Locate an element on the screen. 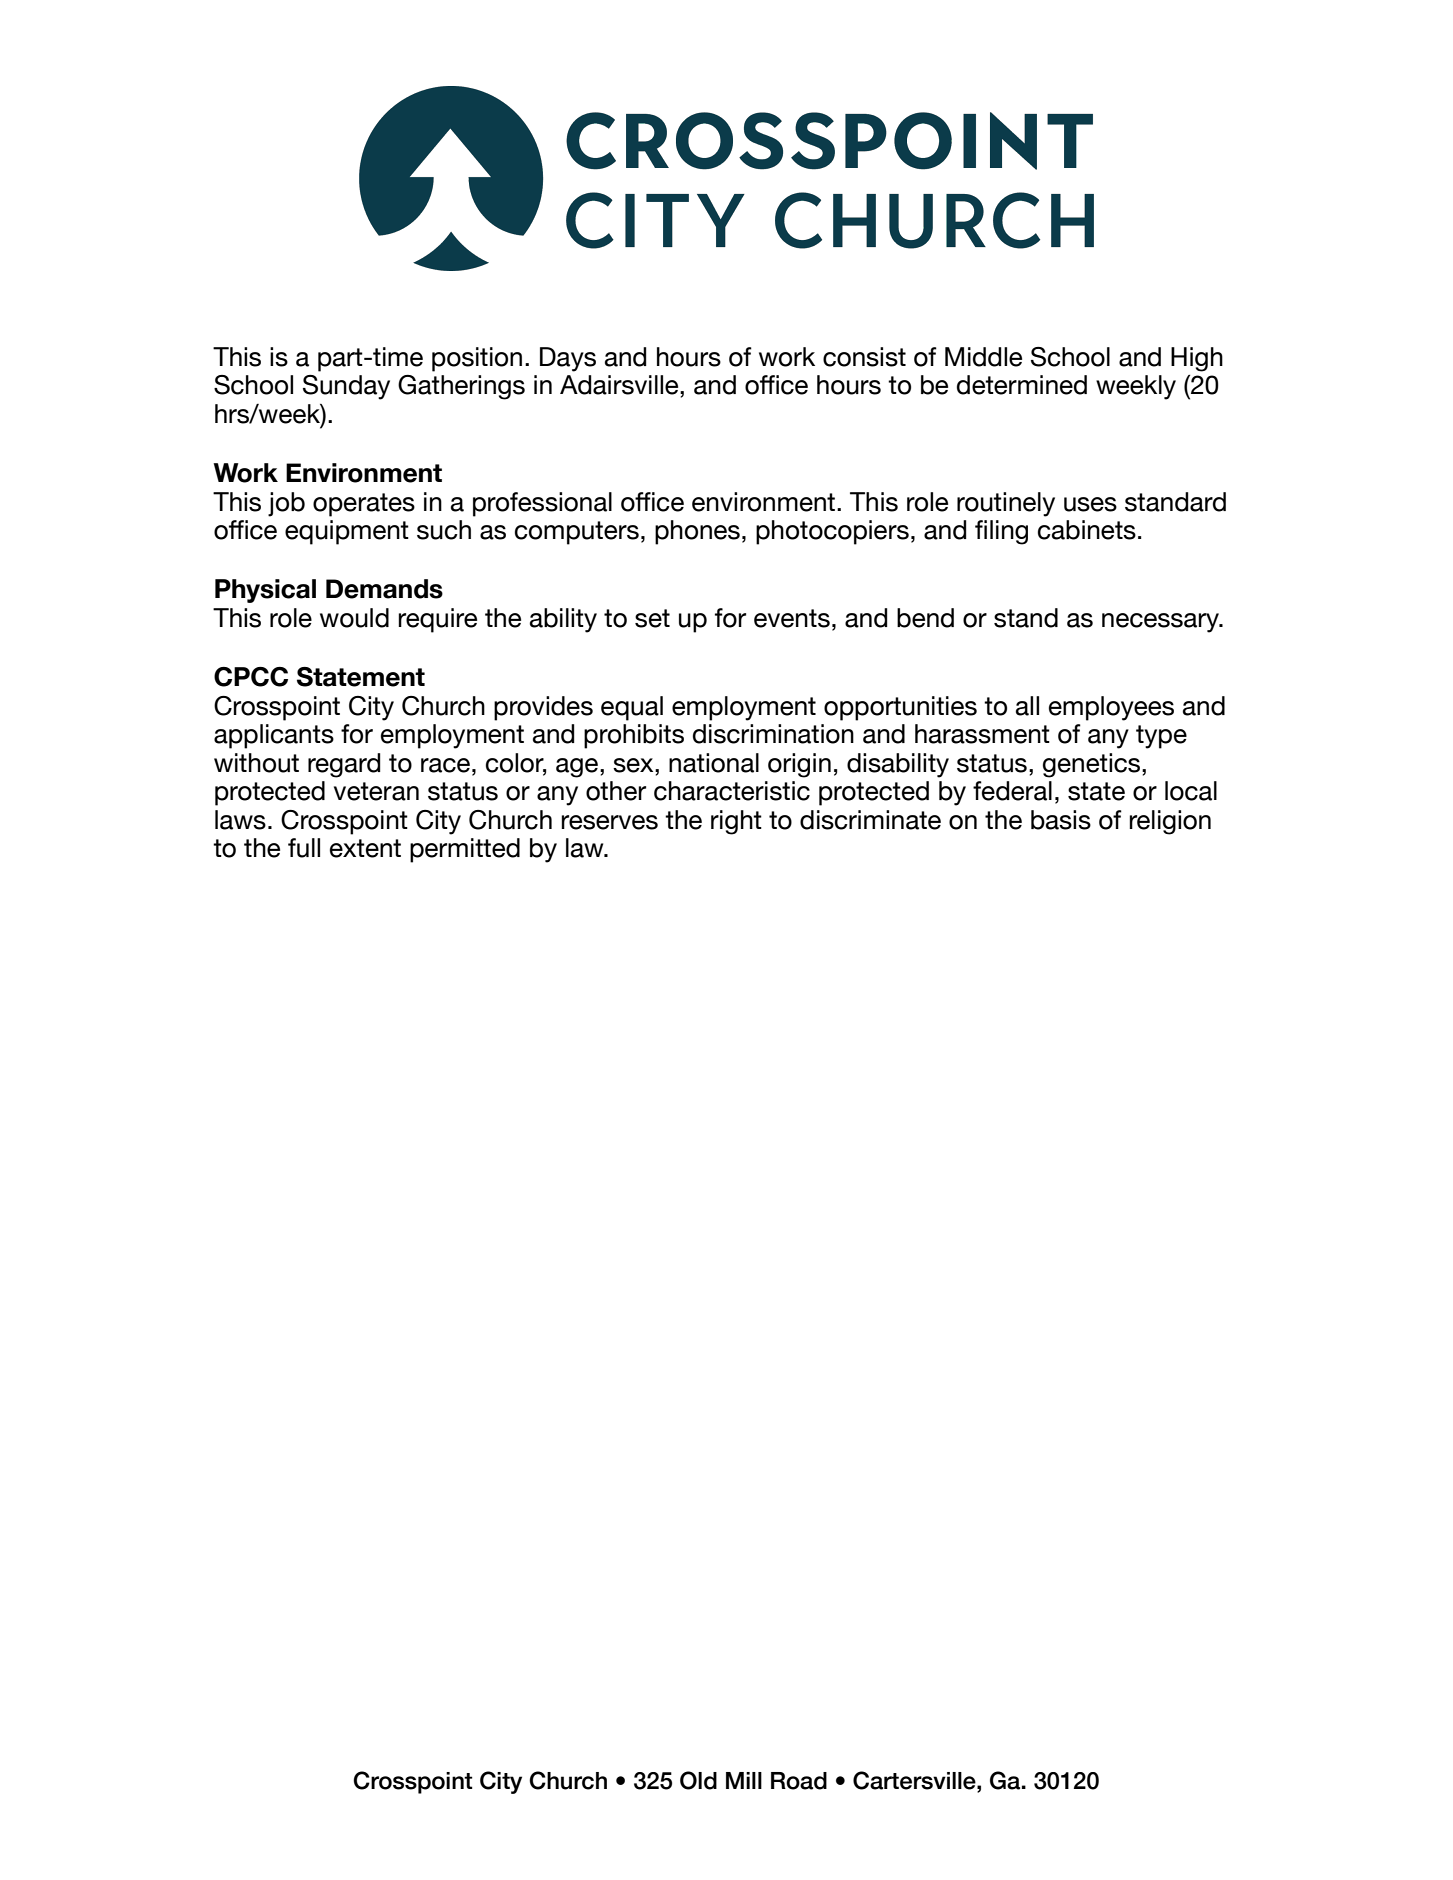  regard is located at coordinates (344, 765).
